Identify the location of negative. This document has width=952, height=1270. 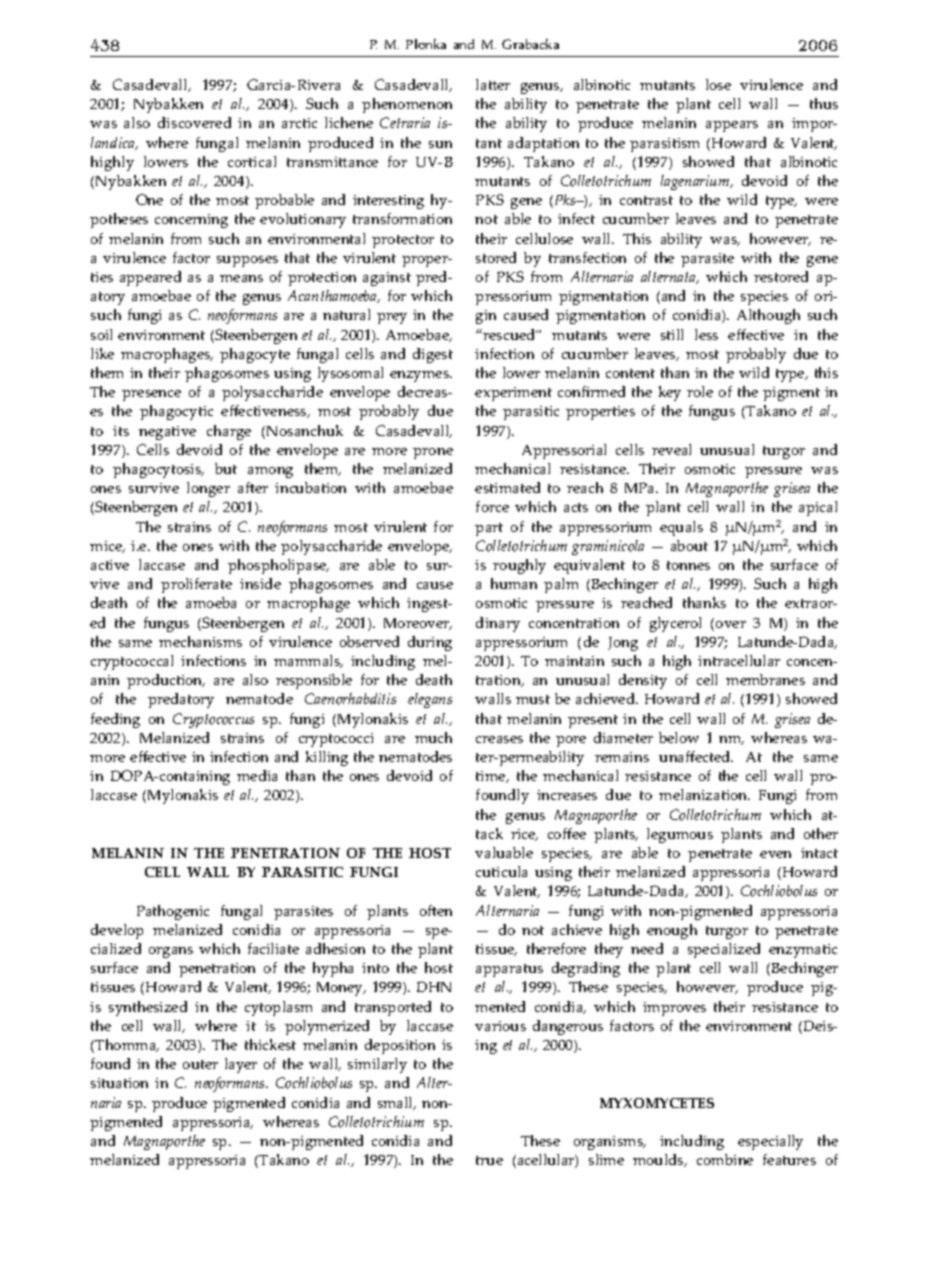
(167, 433).
